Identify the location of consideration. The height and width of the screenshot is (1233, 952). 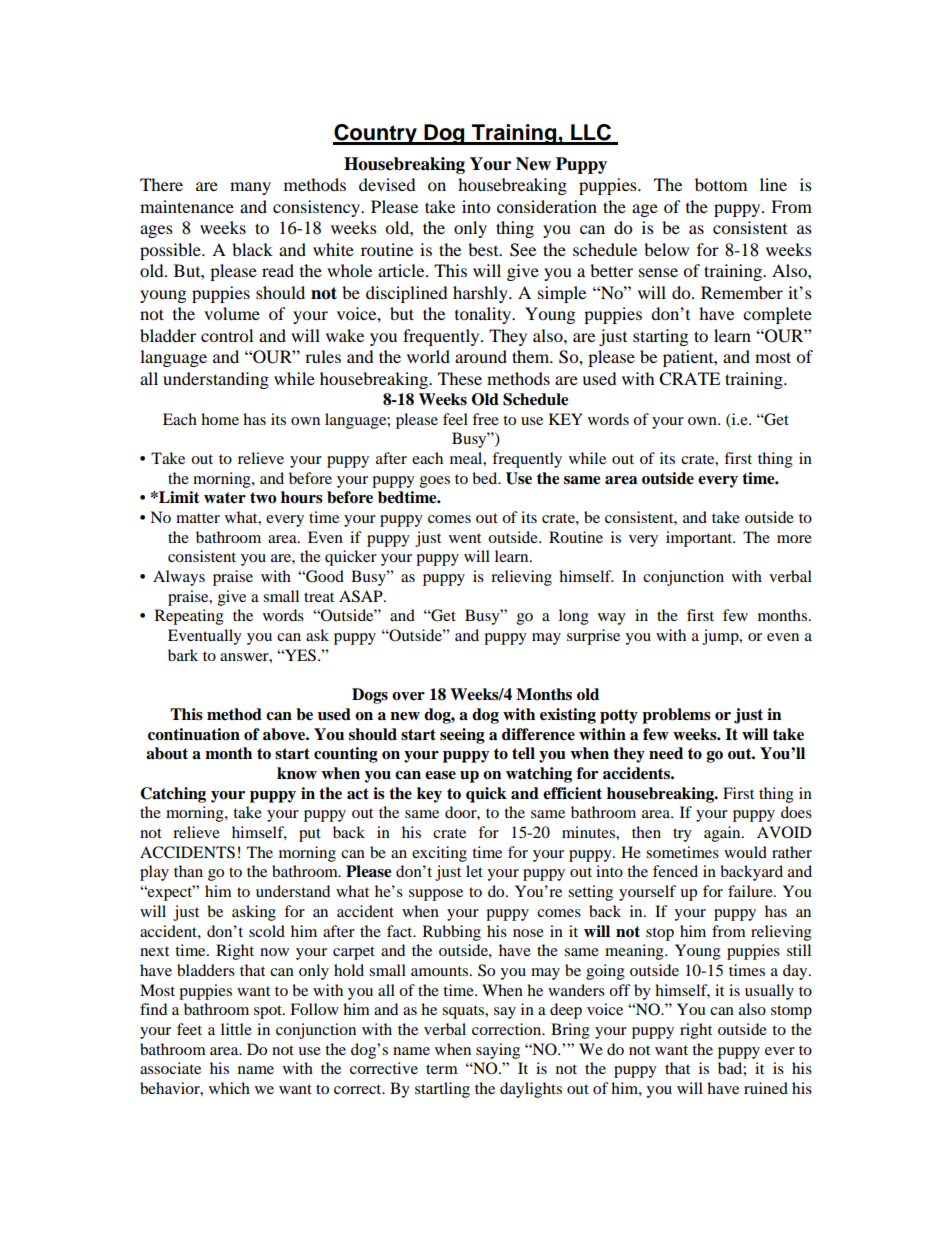
(547, 206).
